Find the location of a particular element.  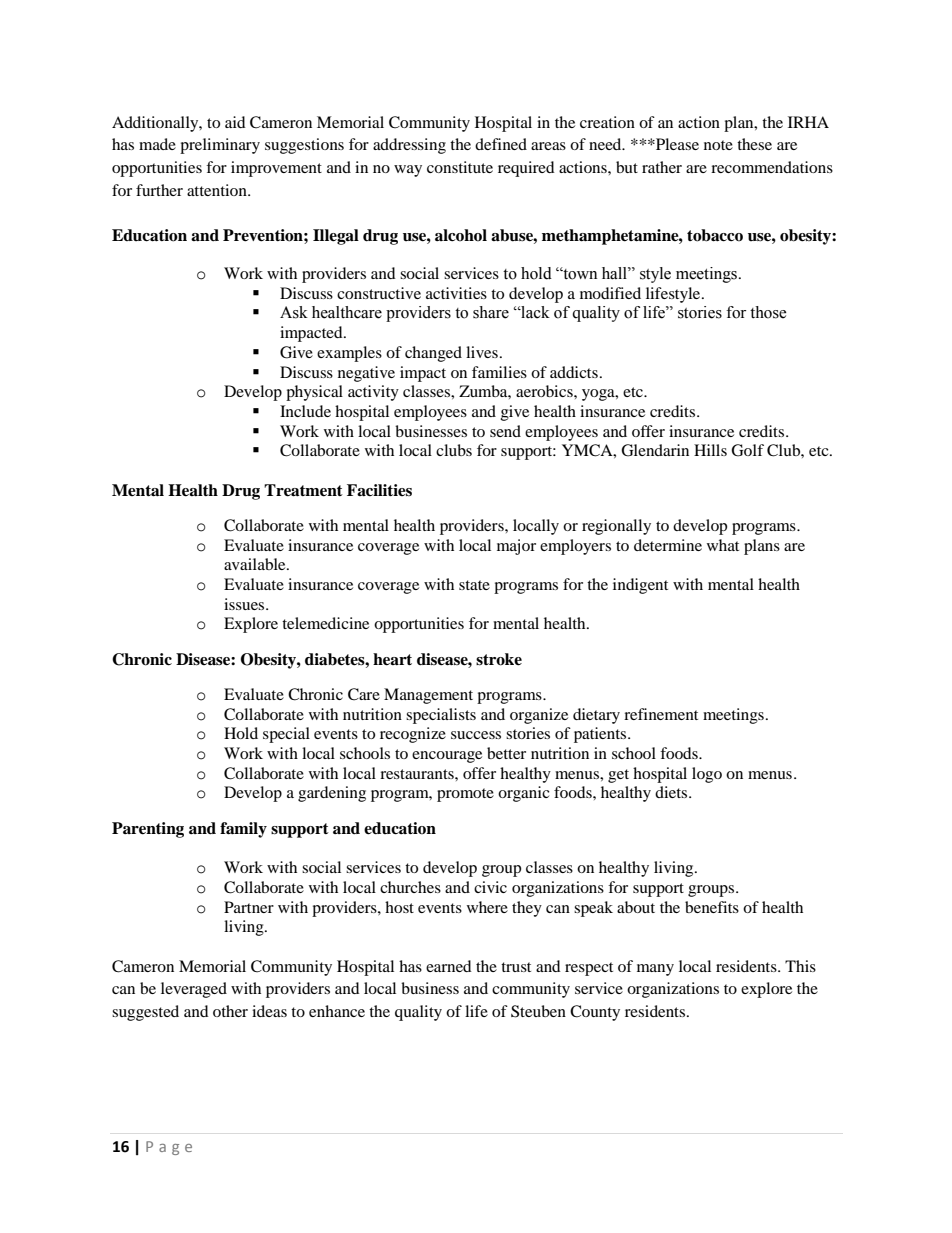

logo is located at coordinates (707, 775).
